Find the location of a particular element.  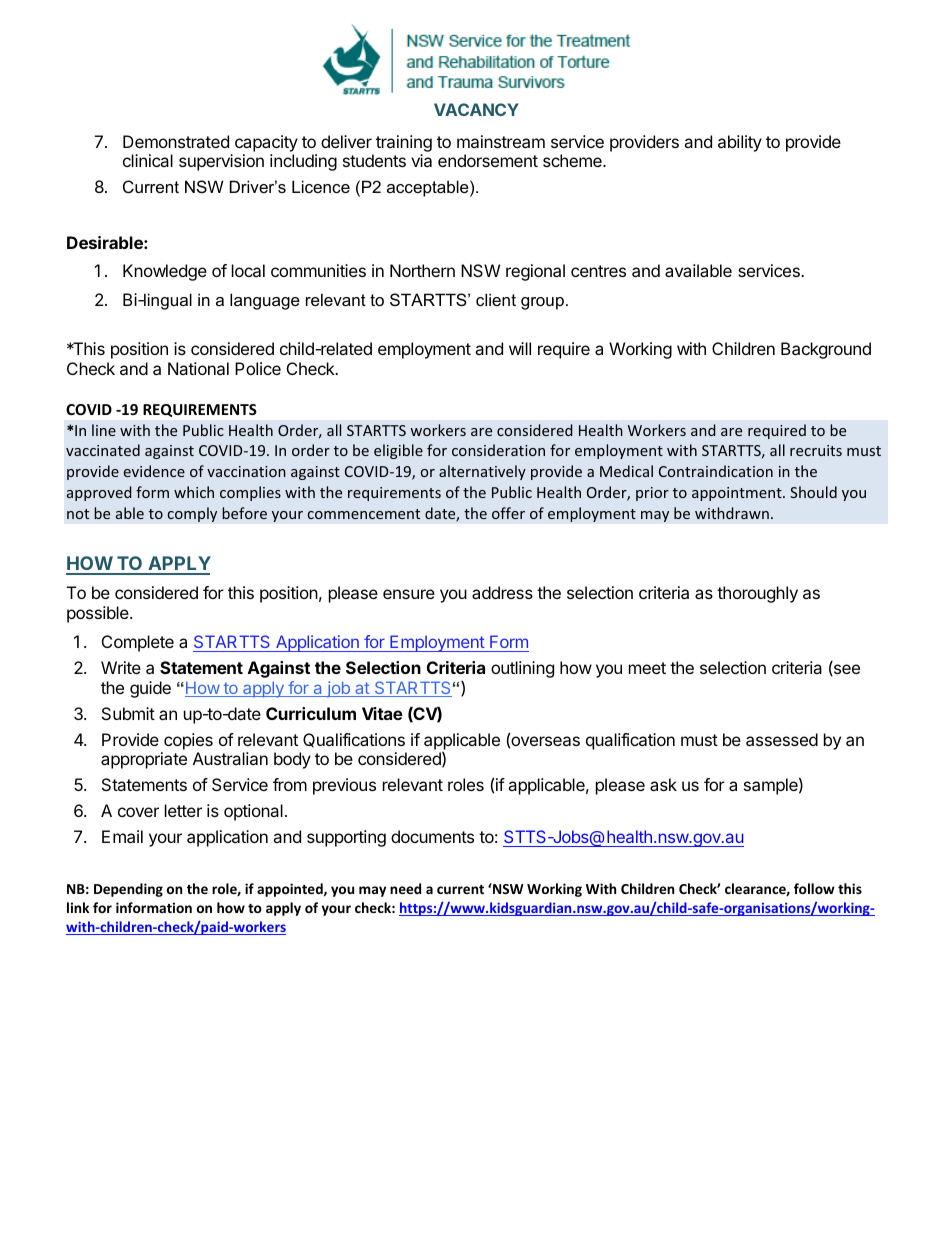

Depending is located at coordinates (128, 890).
